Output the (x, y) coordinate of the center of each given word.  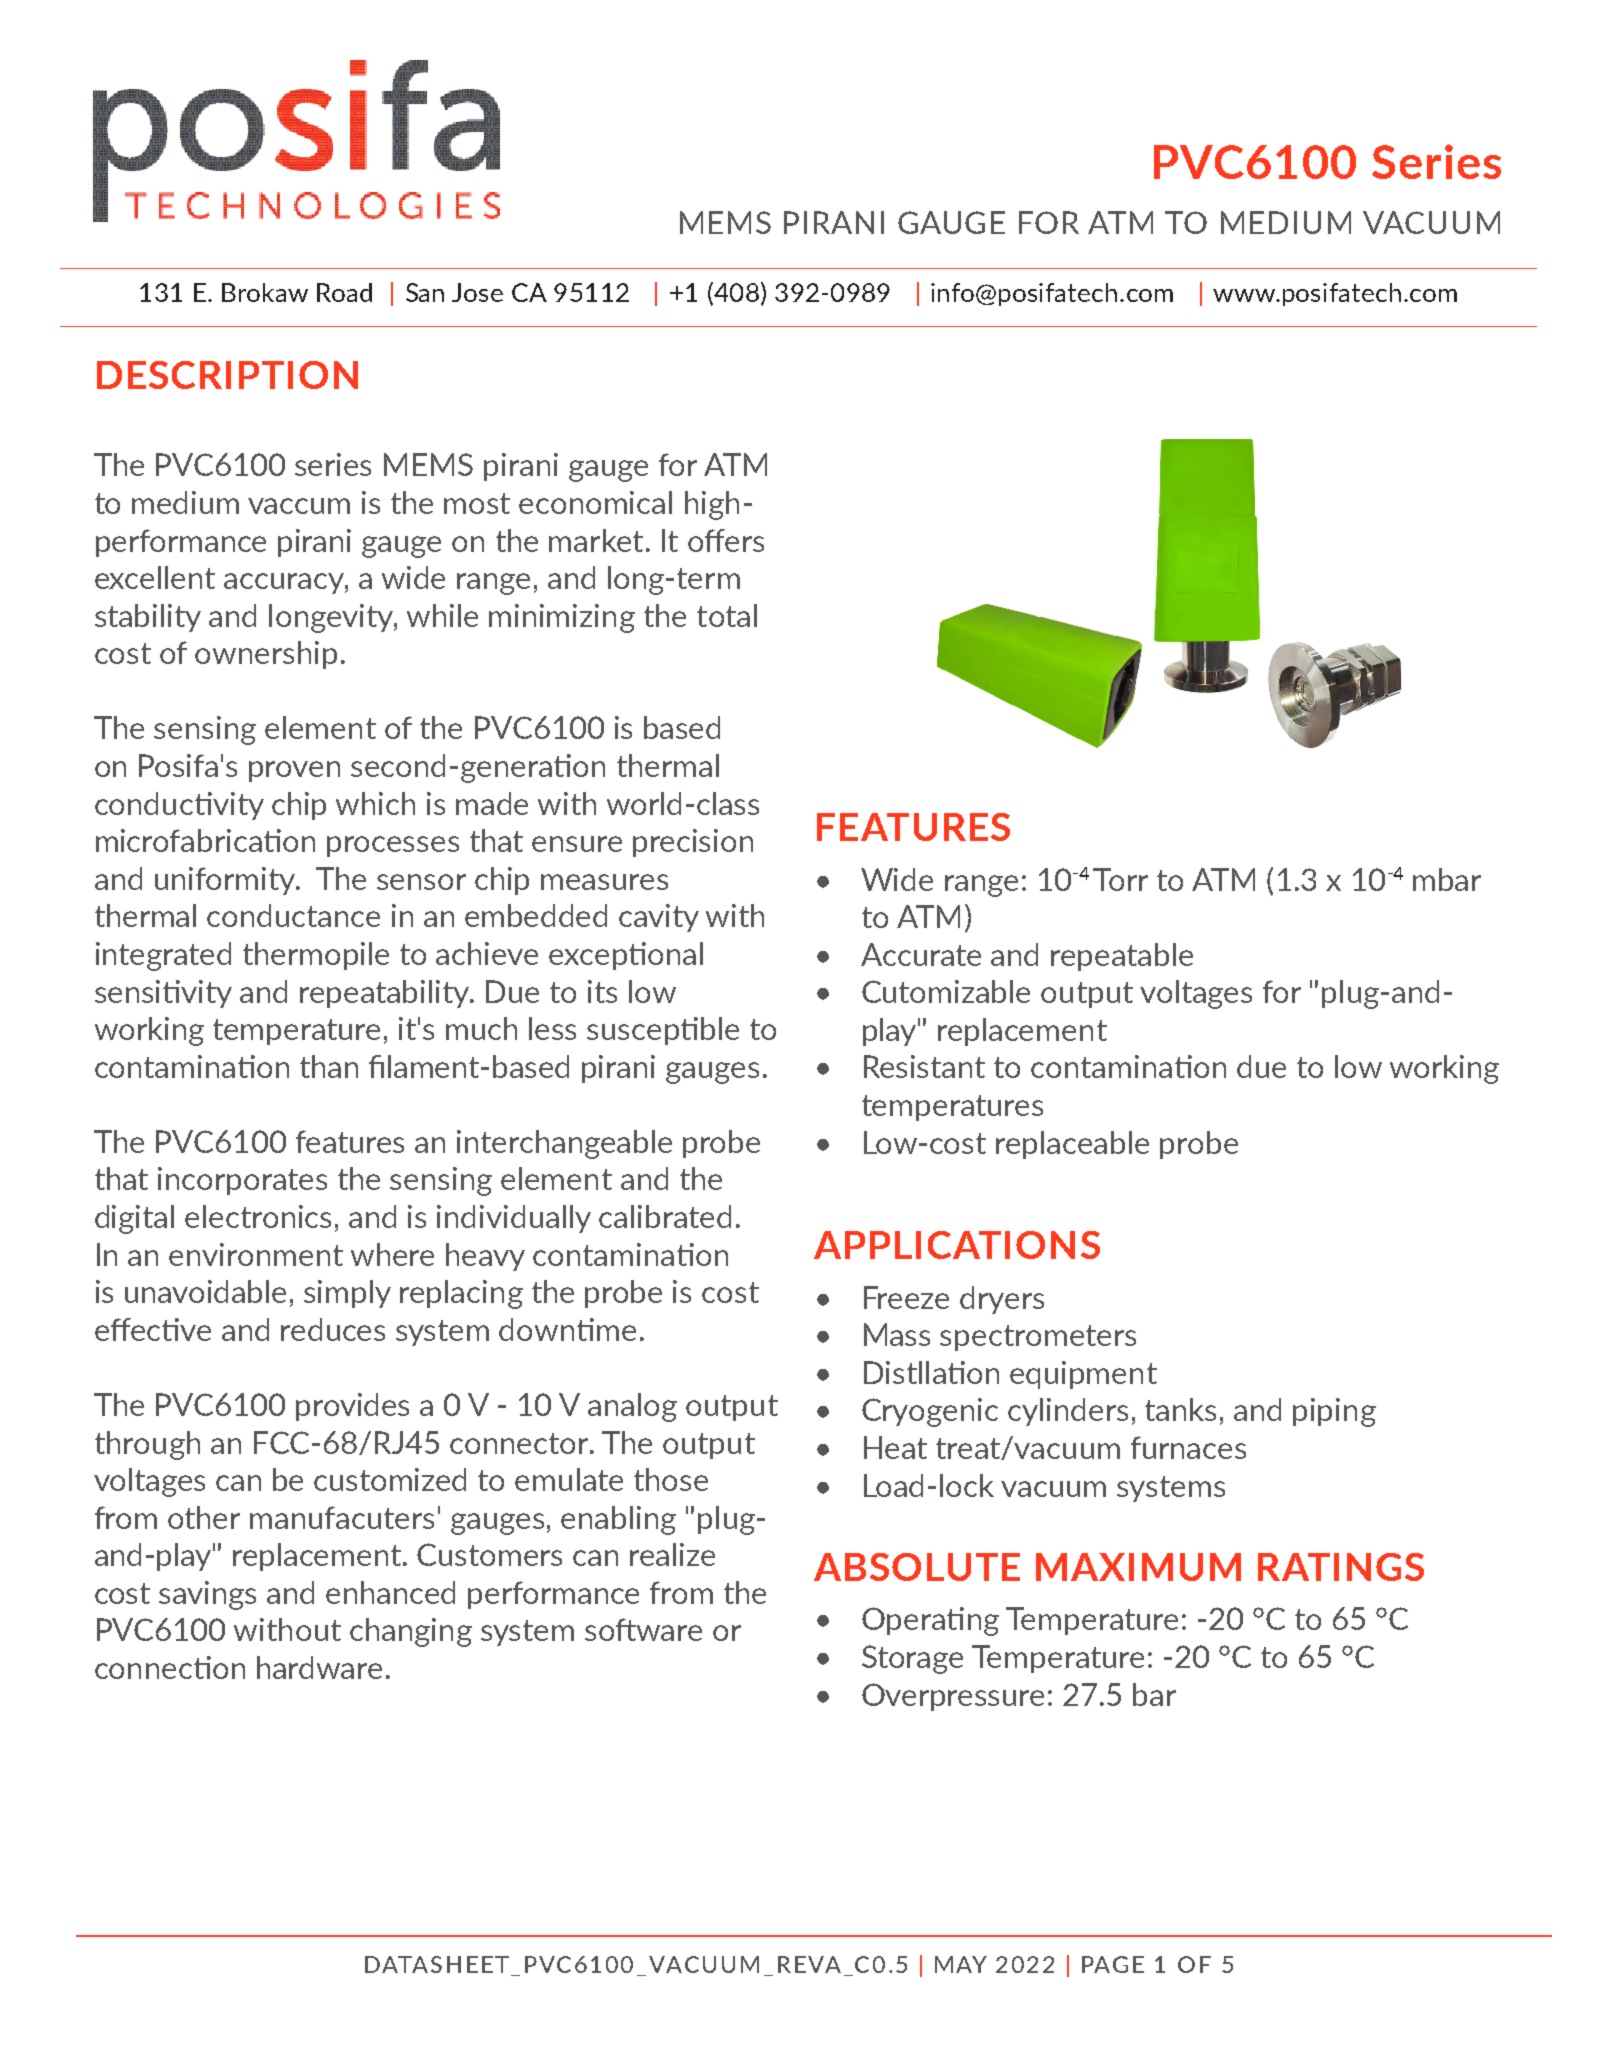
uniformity (226, 881)
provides (352, 1407)
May (961, 1964)
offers (726, 540)
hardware (319, 1667)
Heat (895, 1447)
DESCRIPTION (227, 375)
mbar (1447, 879)
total (727, 615)
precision (693, 843)
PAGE (1113, 1964)
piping (1334, 1412)
